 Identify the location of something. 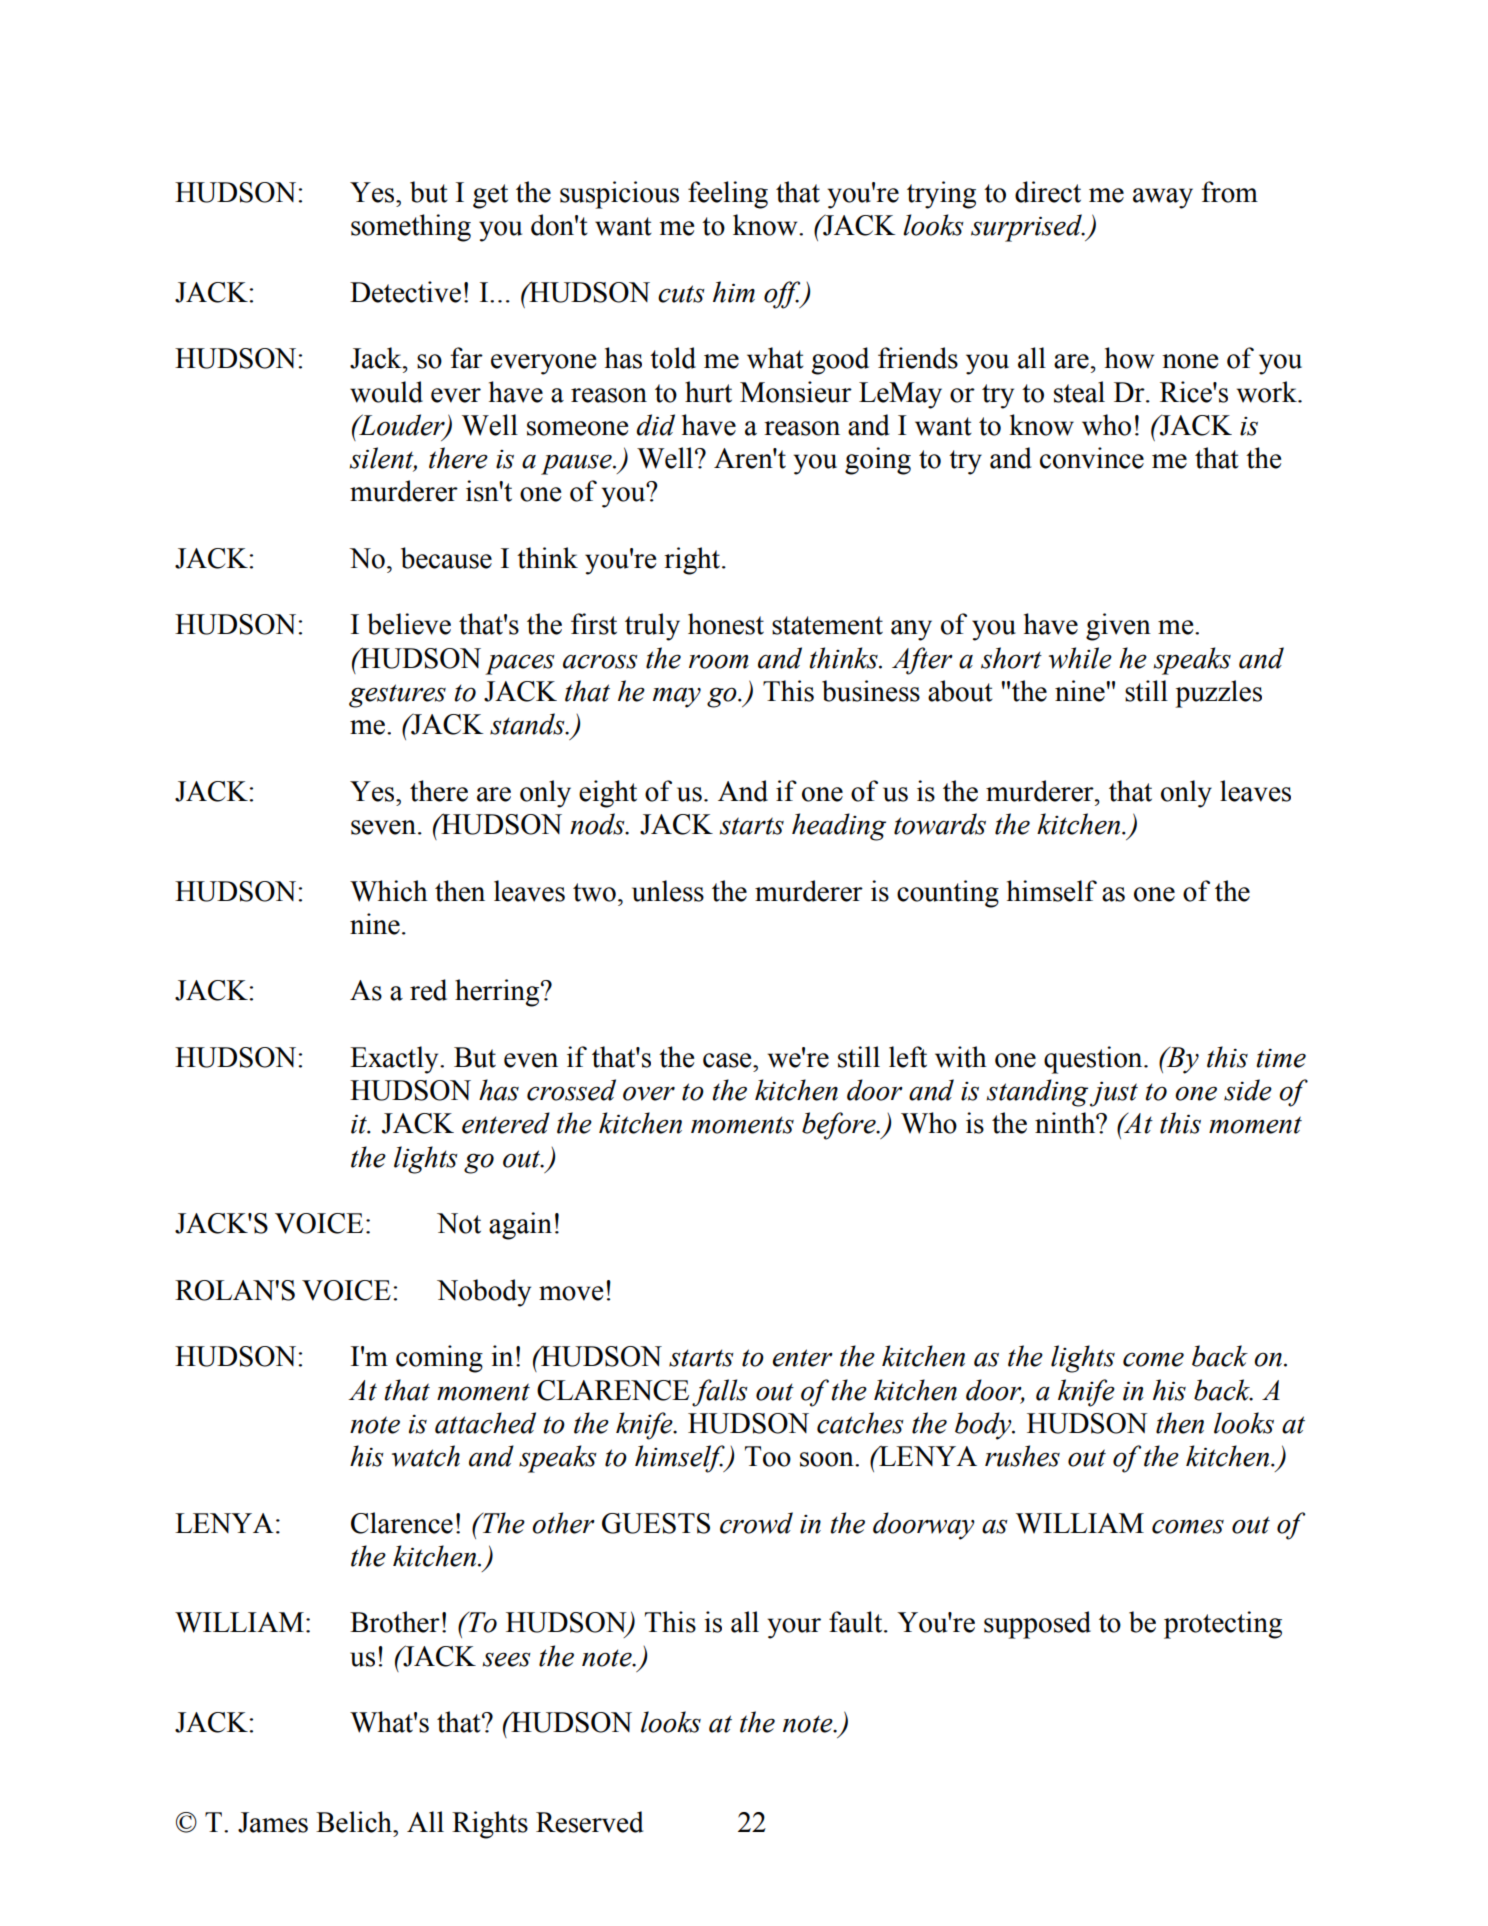
(411, 228).
